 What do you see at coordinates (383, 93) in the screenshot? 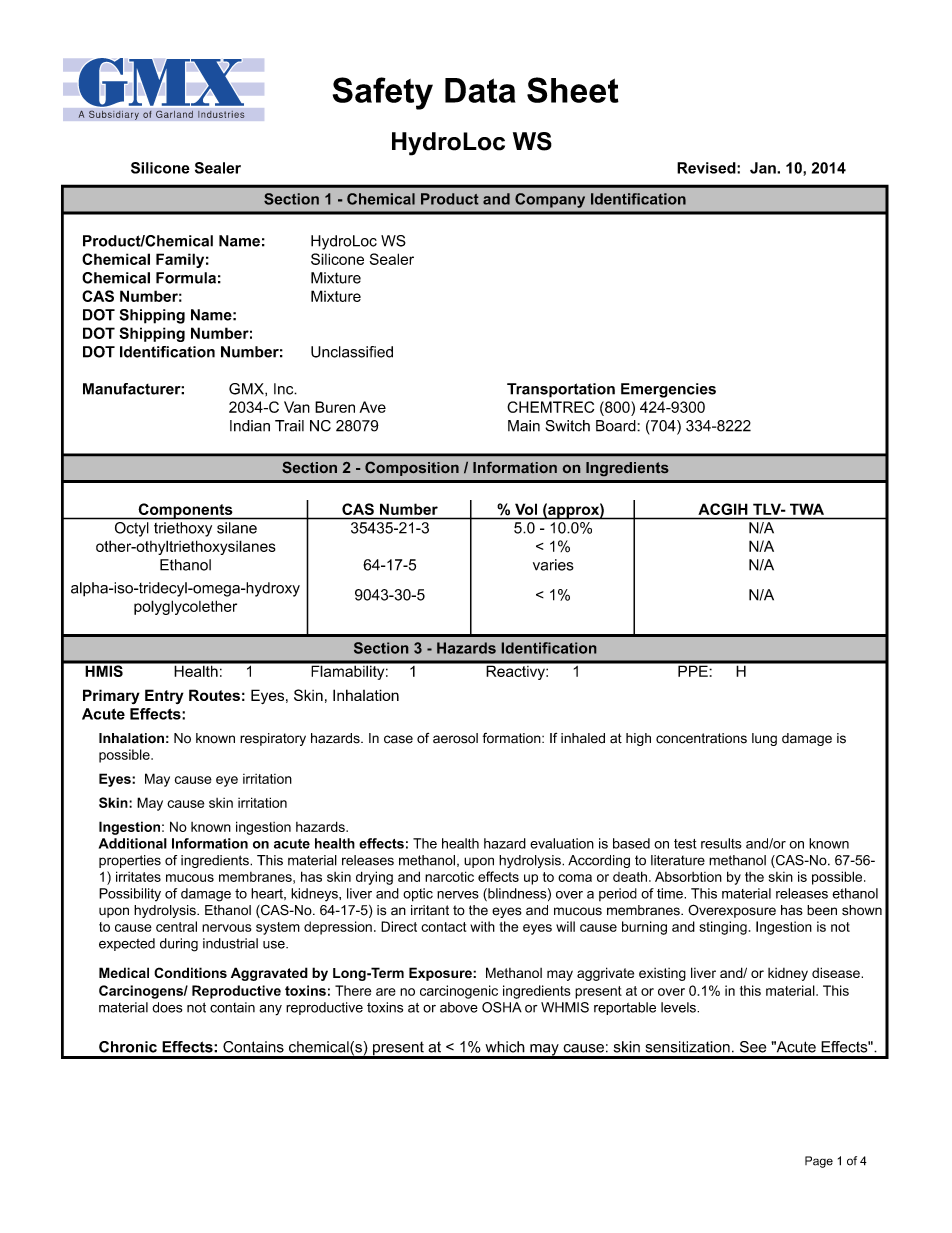
I see `Safety` at bounding box center [383, 93].
